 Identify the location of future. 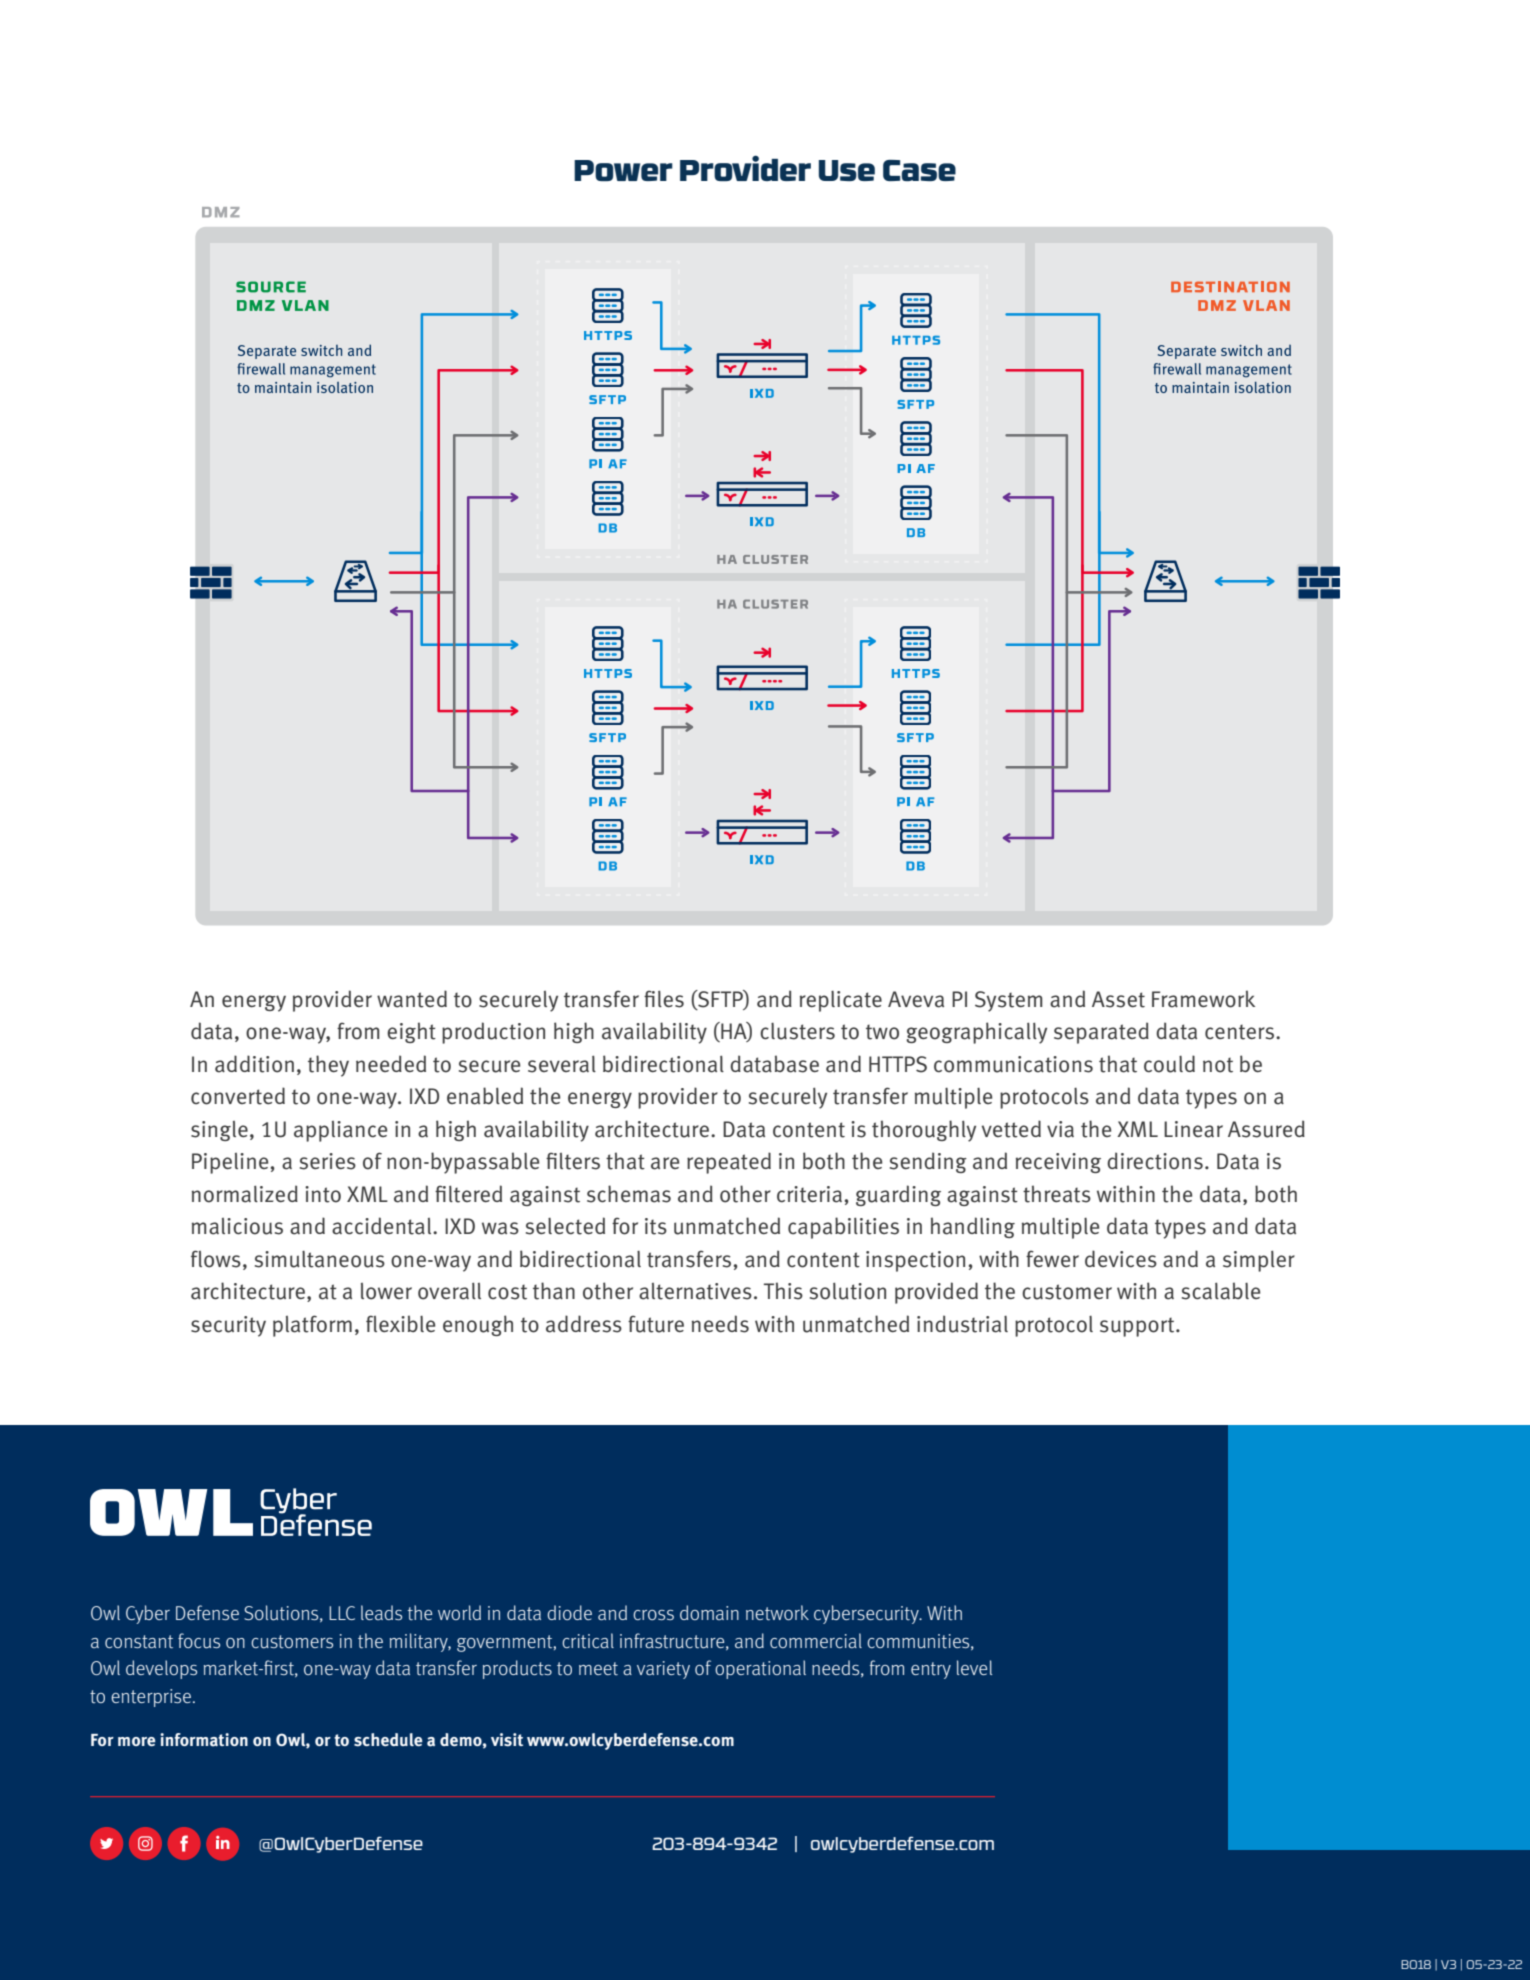
(656, 1324).
